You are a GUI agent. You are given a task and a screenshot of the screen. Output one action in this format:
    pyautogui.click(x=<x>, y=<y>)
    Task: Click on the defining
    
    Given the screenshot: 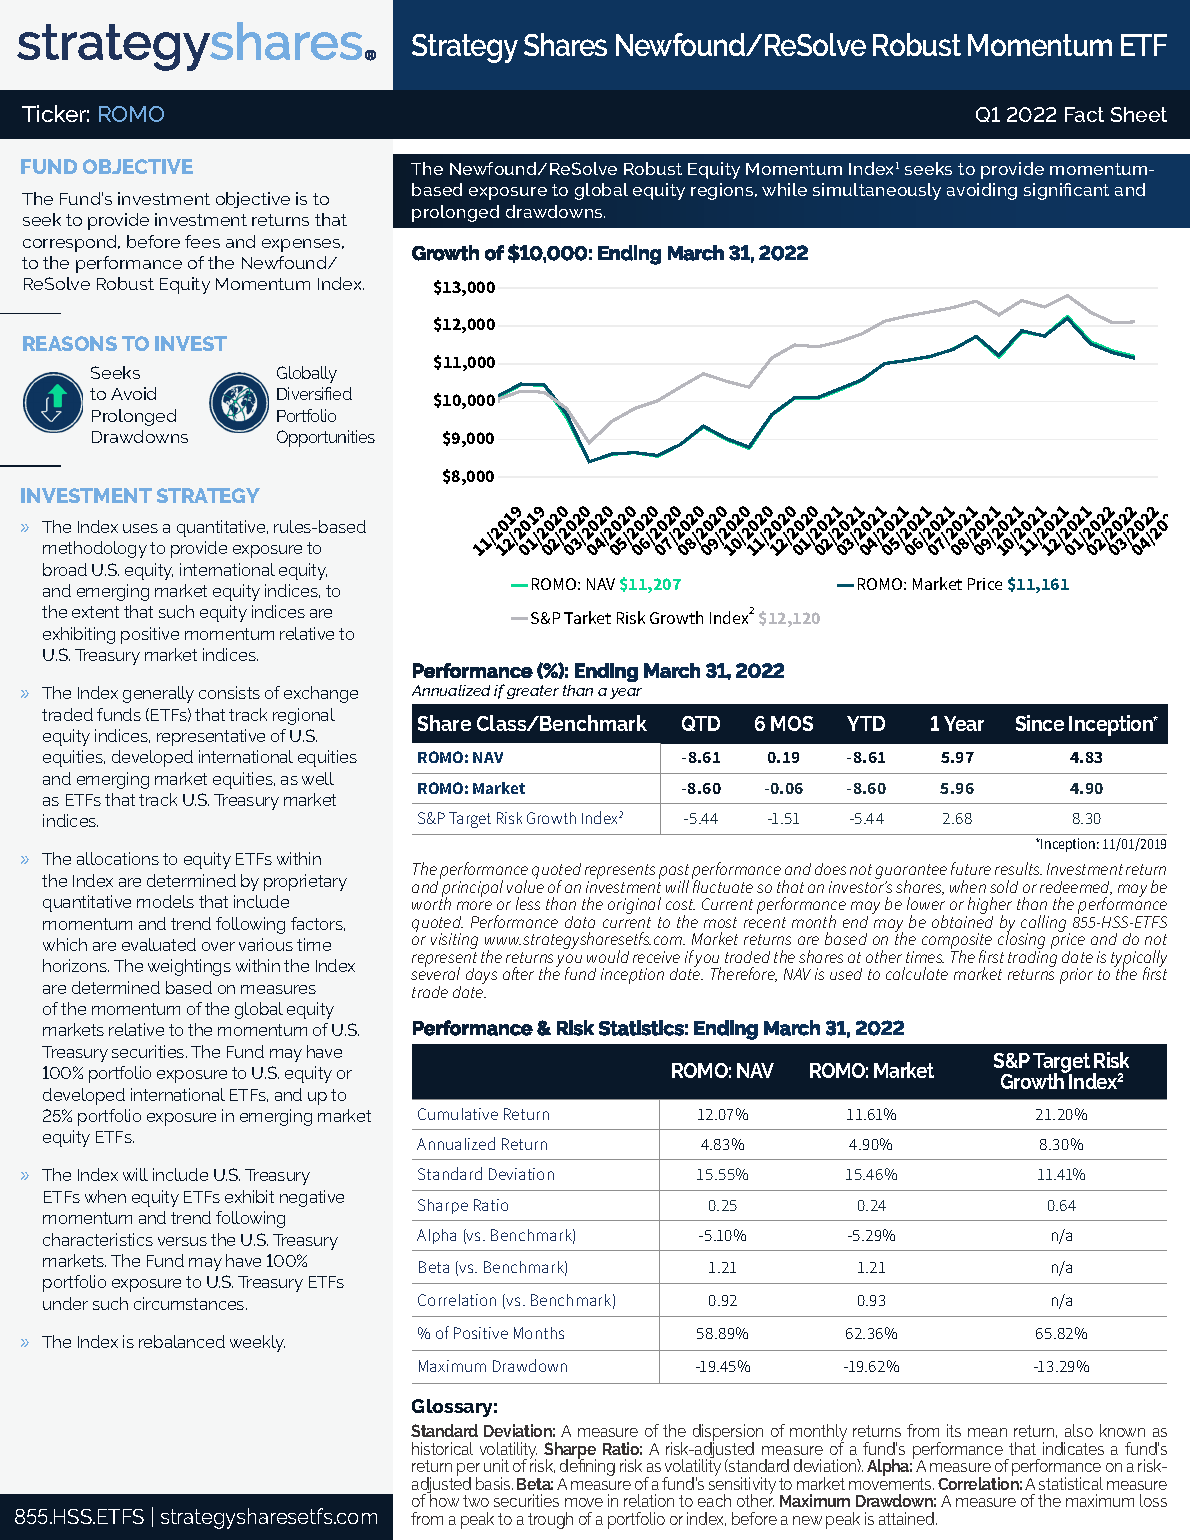 What is the action you would take?
    pyautogui.click(x=587, y=1468)
